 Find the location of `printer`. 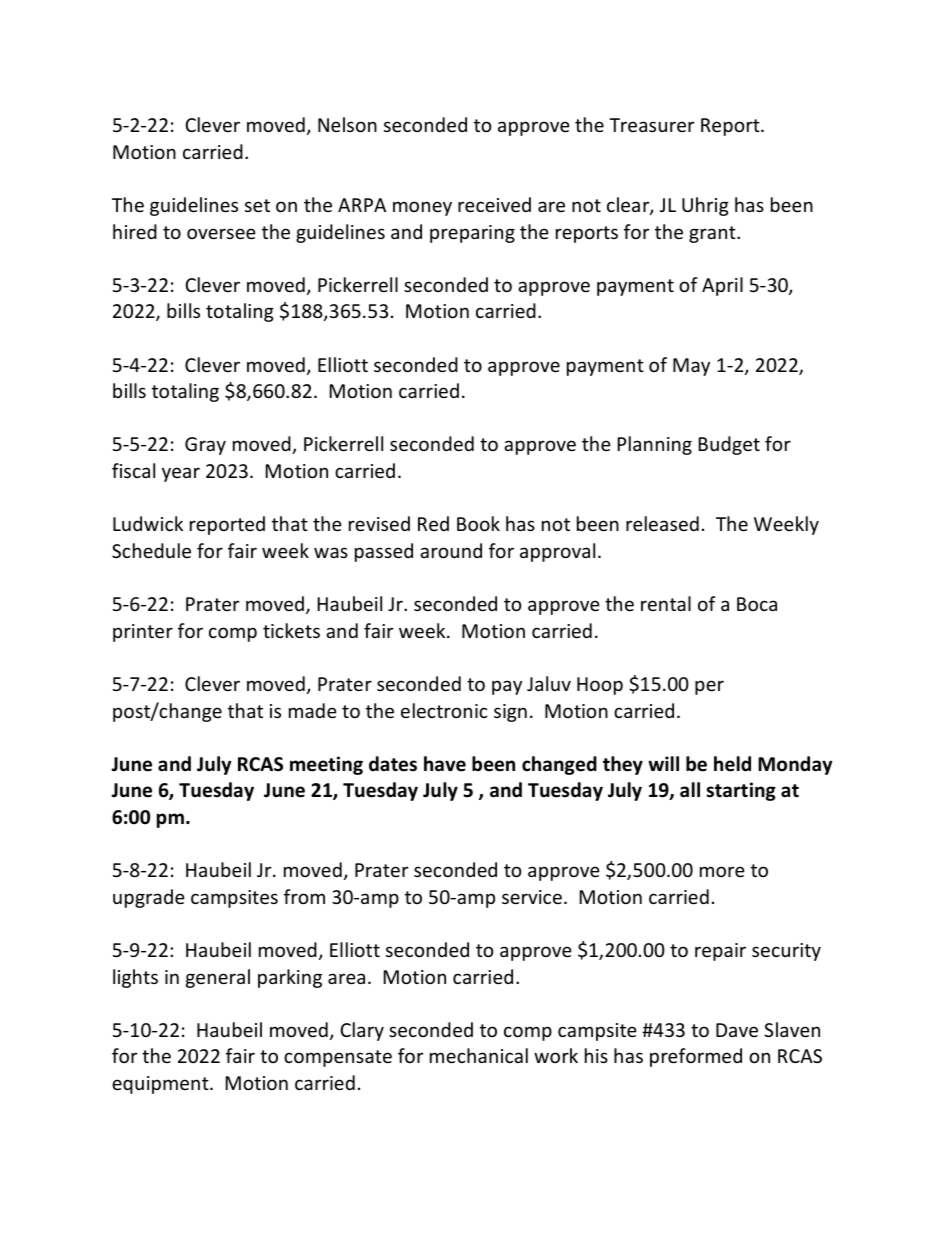

printer is located at coordinates (143, 633).
